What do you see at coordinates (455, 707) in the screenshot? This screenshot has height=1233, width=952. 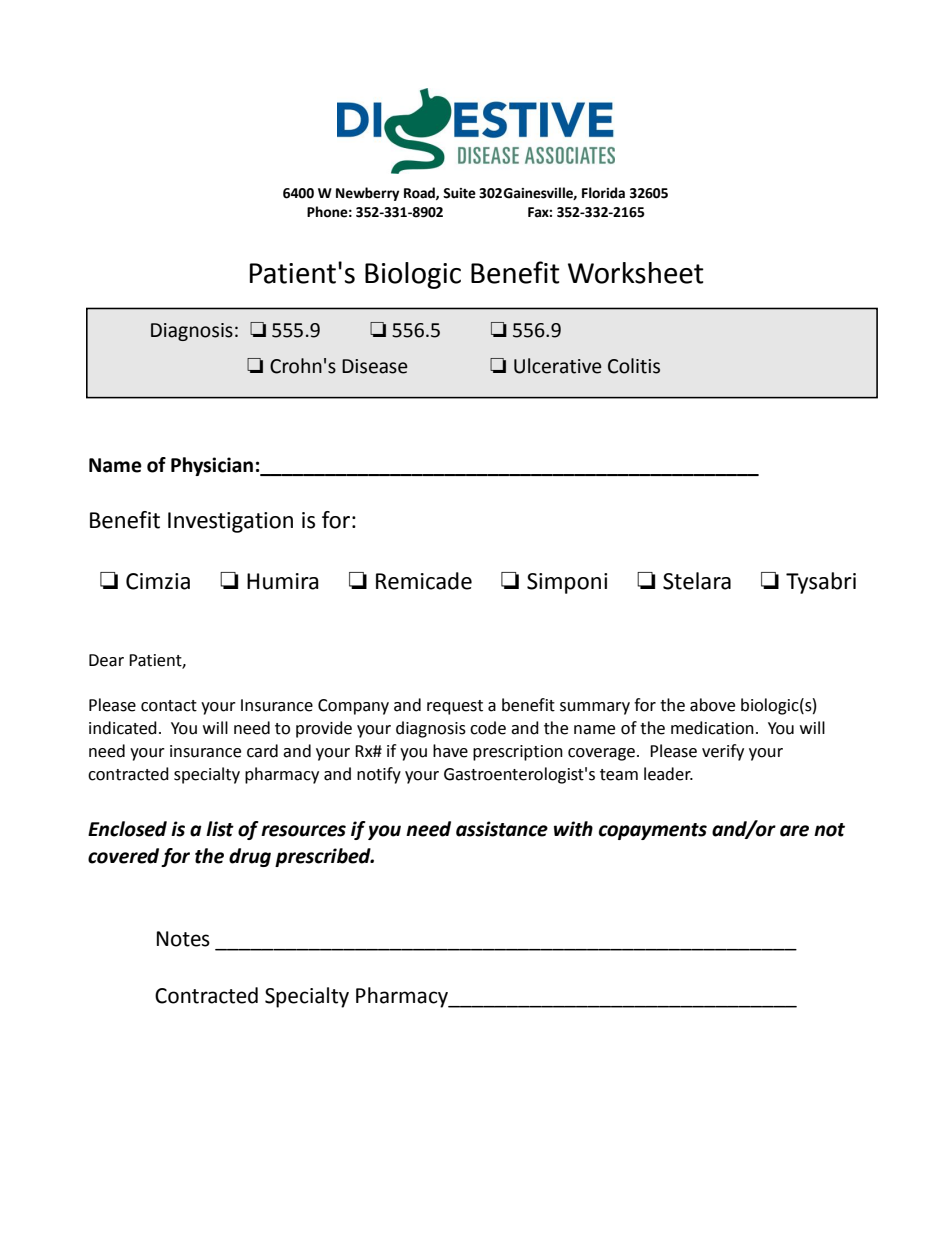 I see `request` at bounding box center [455, 707].
